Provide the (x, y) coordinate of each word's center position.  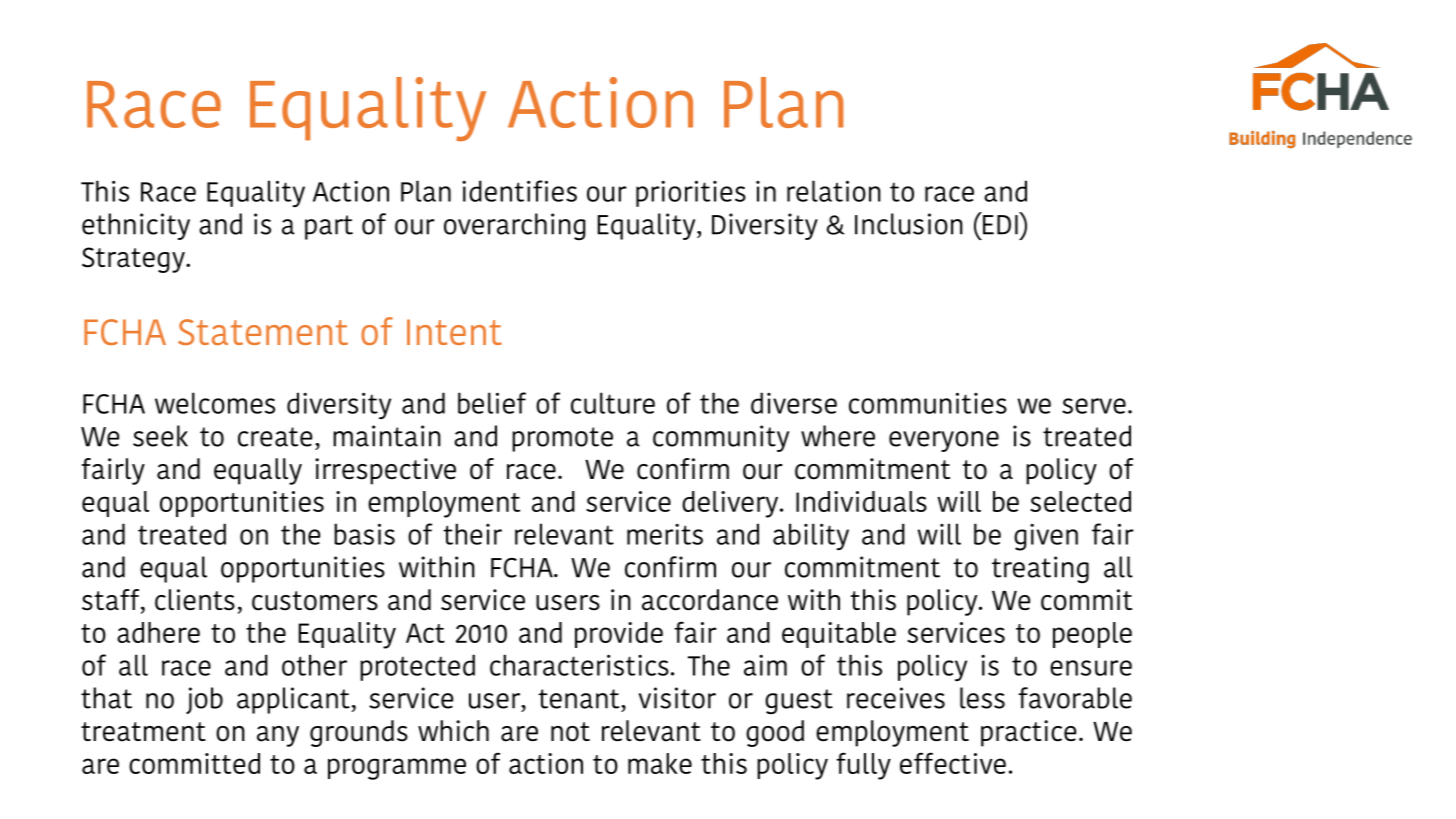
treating (1040, 569)
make (660, 763)
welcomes (215, 403)
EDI (999, 224)
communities (928, 403)
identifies (519, 191)
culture (613, 403)
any (278, 736)
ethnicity (136, 226)
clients (195, 600)
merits (665, 534)
